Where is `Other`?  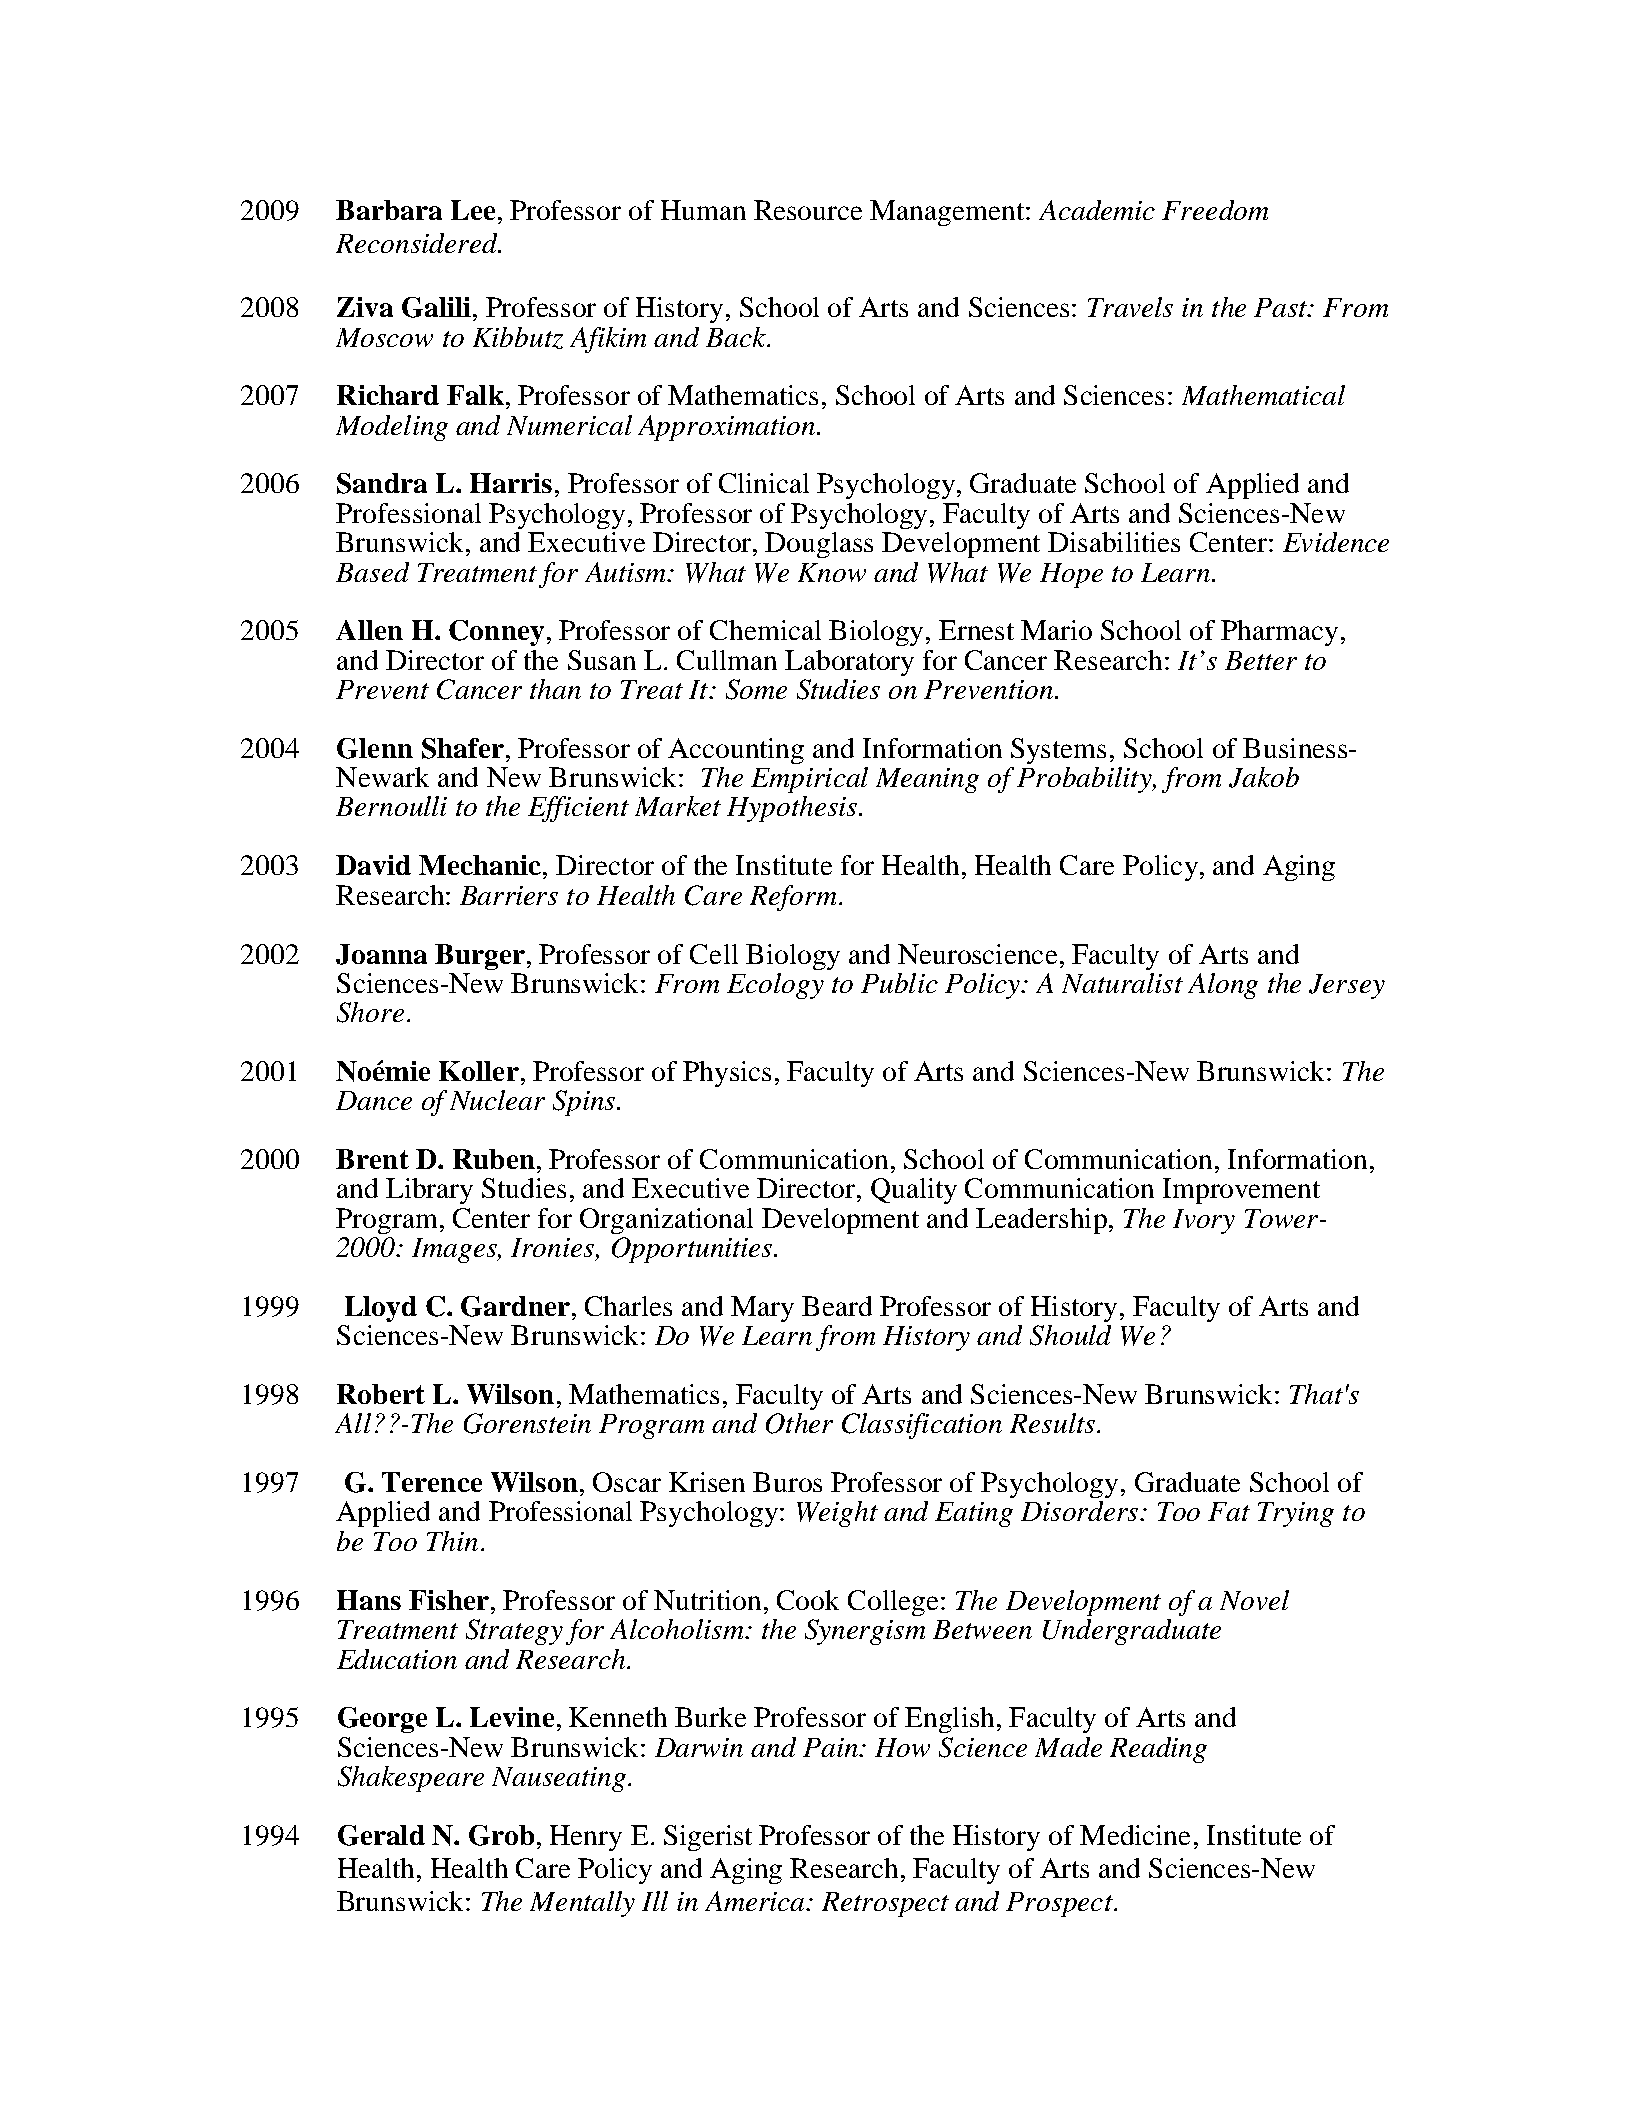
Other is located at coordinates (799, 1423).
